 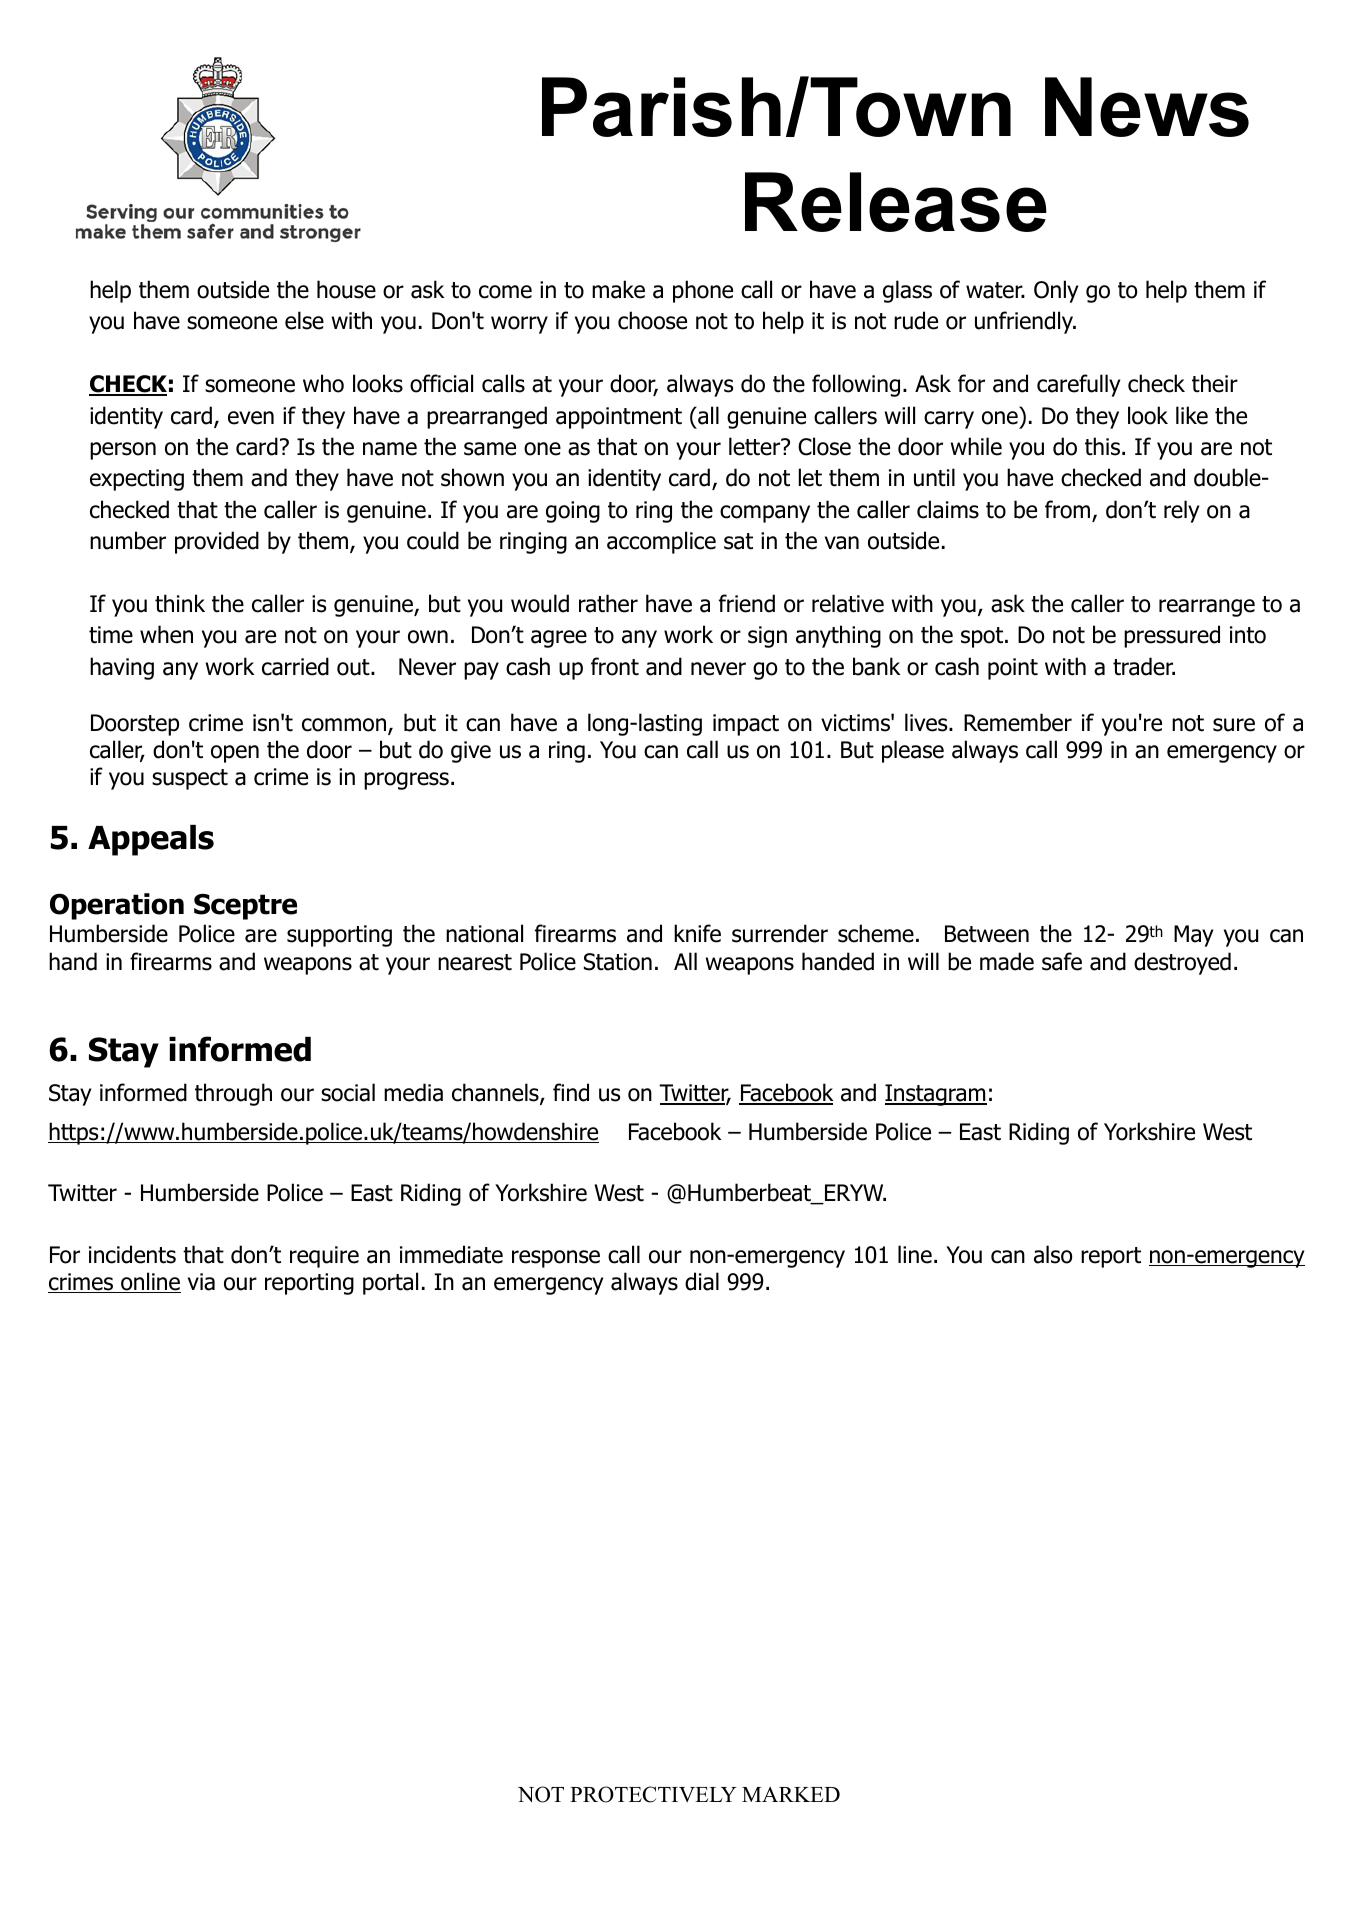 What do you see at coordinates (703, 291) in the page?
I see `phone` at bounding box center [703, 291].
